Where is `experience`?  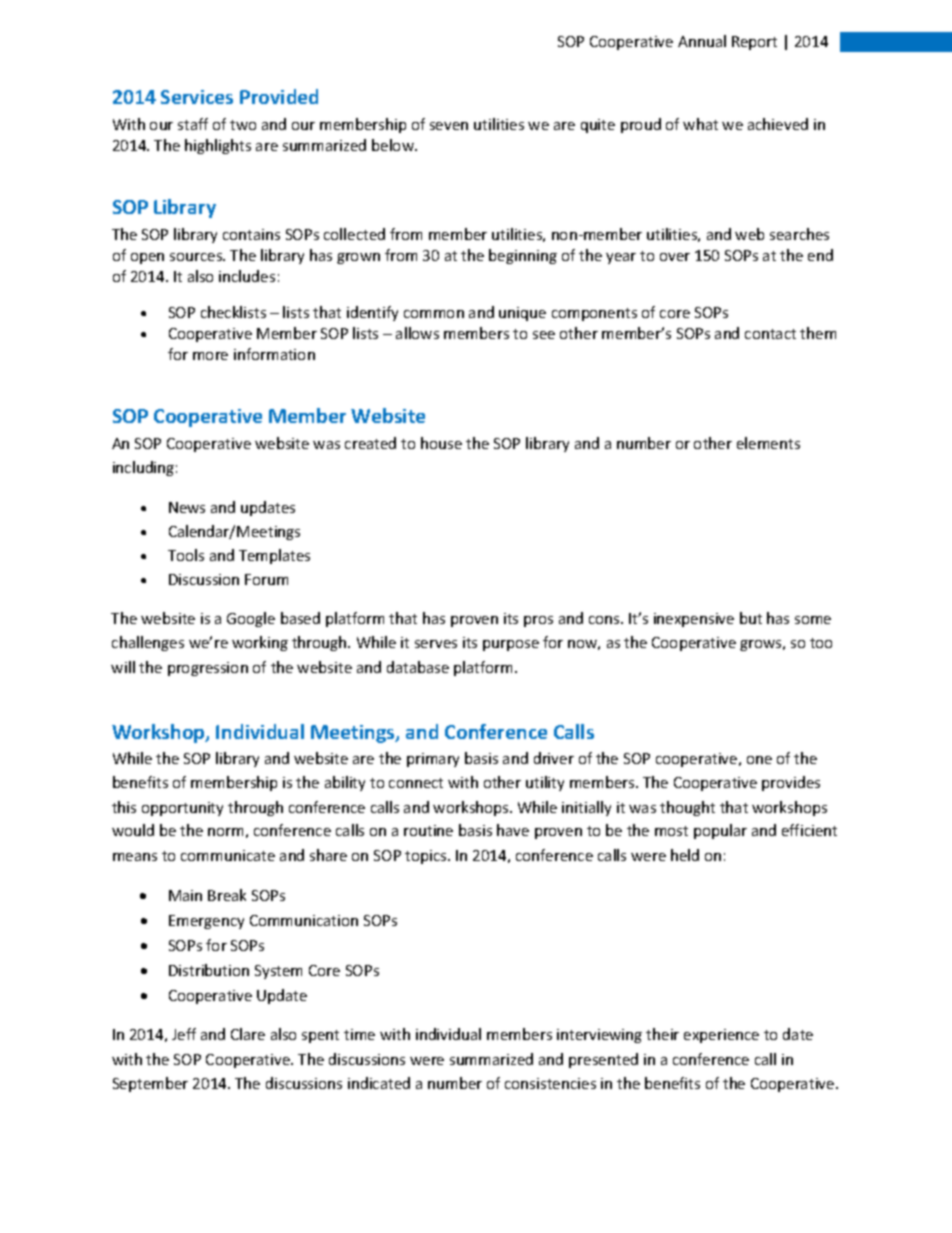 experience is located at coordinates (721, 1036).
